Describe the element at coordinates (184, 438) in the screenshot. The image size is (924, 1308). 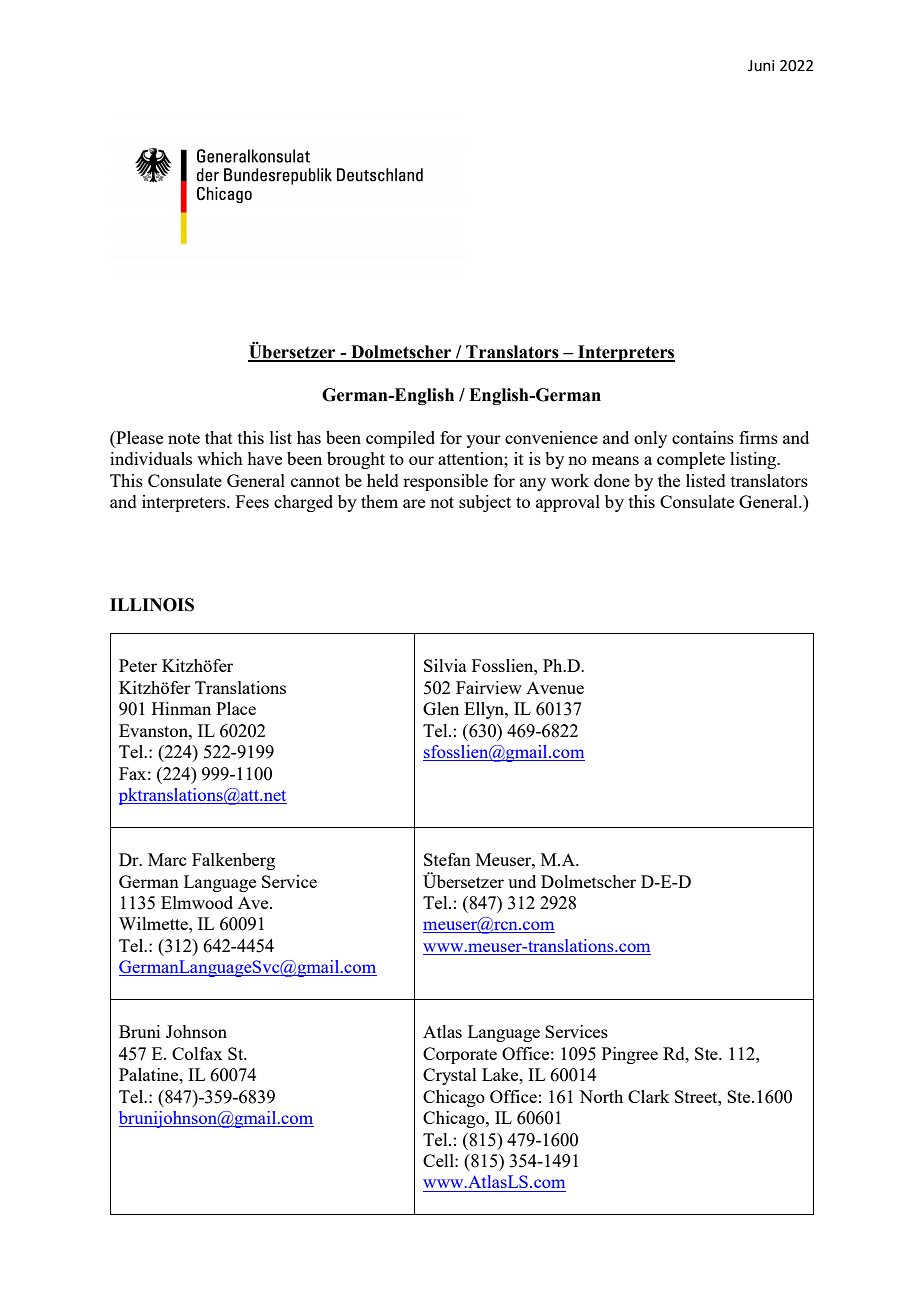
I see `note` at that location.
